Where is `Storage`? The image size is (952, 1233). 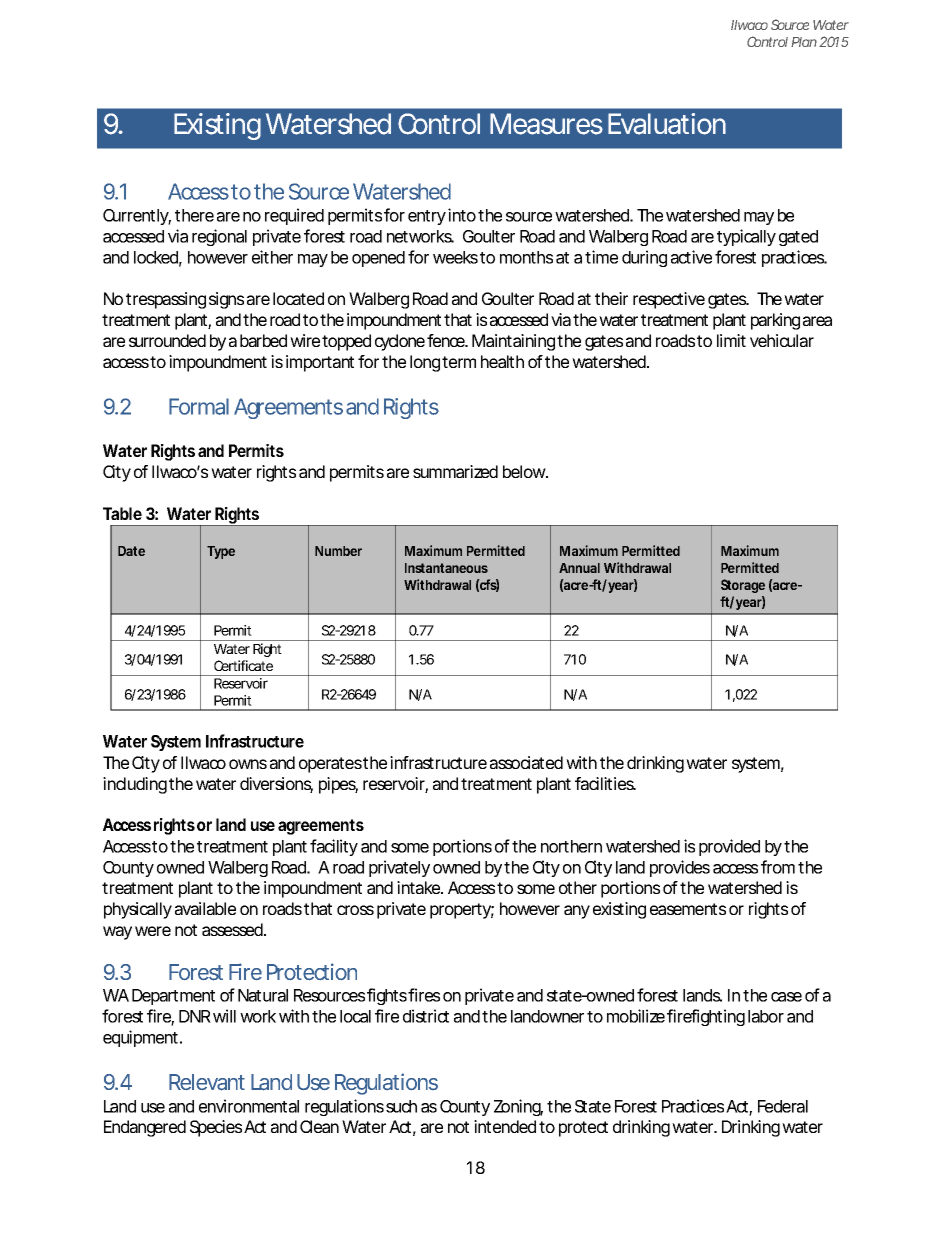
Storage is located at coordinates (743, 586).
